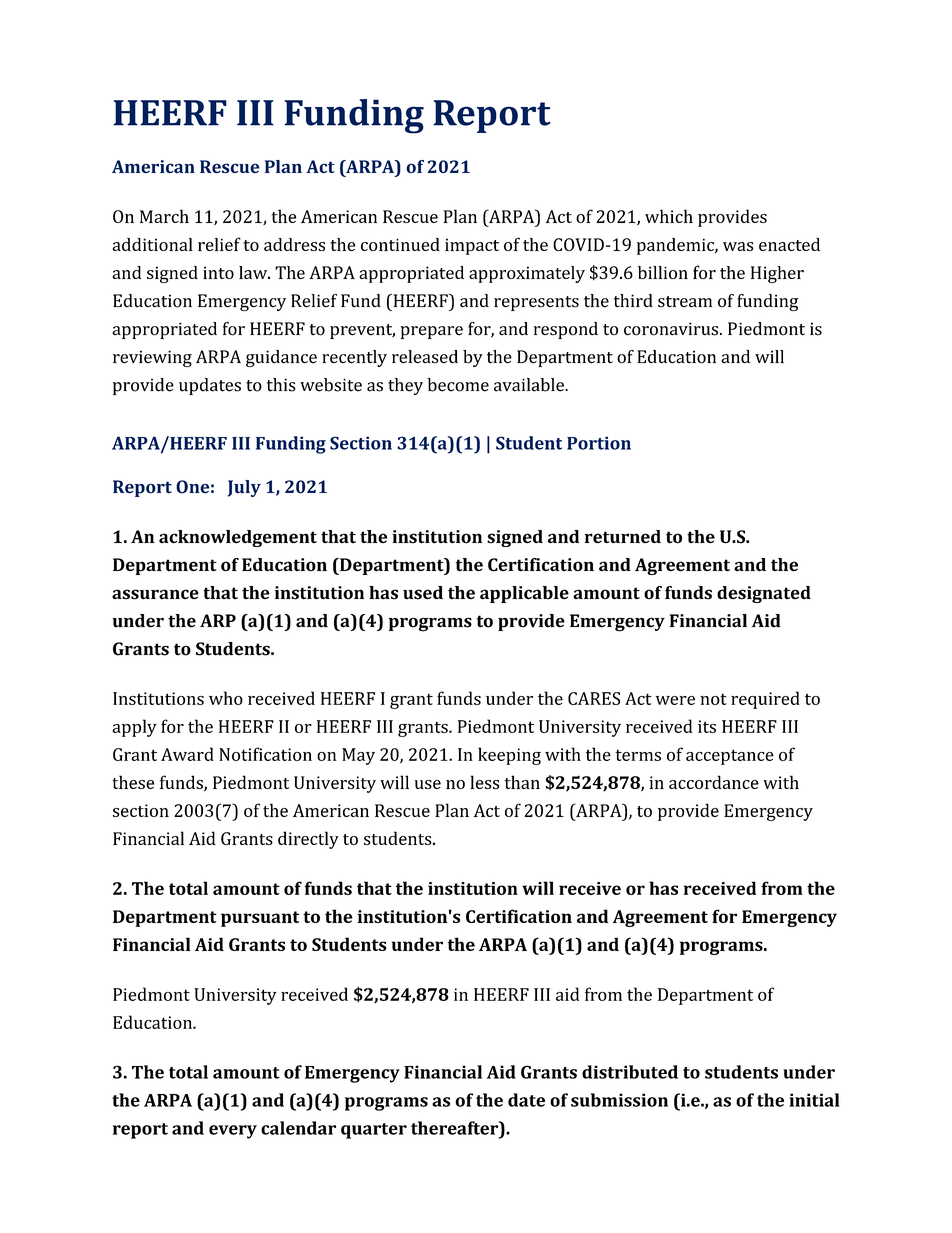  What do you see at coordinates (458, 385) in the screenshot?
I see `become` at bounding box center [458, 385].
